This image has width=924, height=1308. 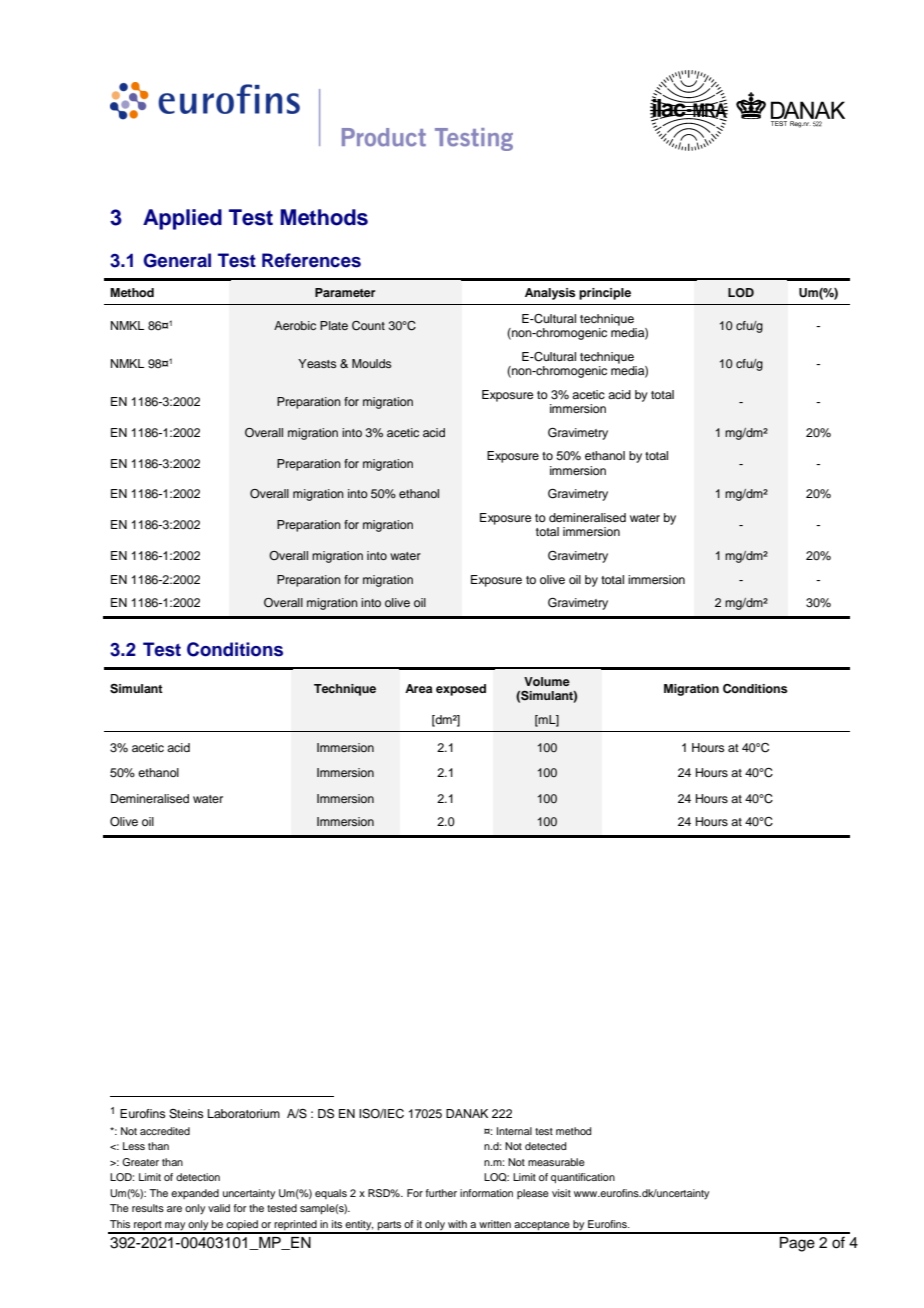 What do you see at coordinates (533, 1194) in the image?
I see `please` at bounding box center [533, 1194].
